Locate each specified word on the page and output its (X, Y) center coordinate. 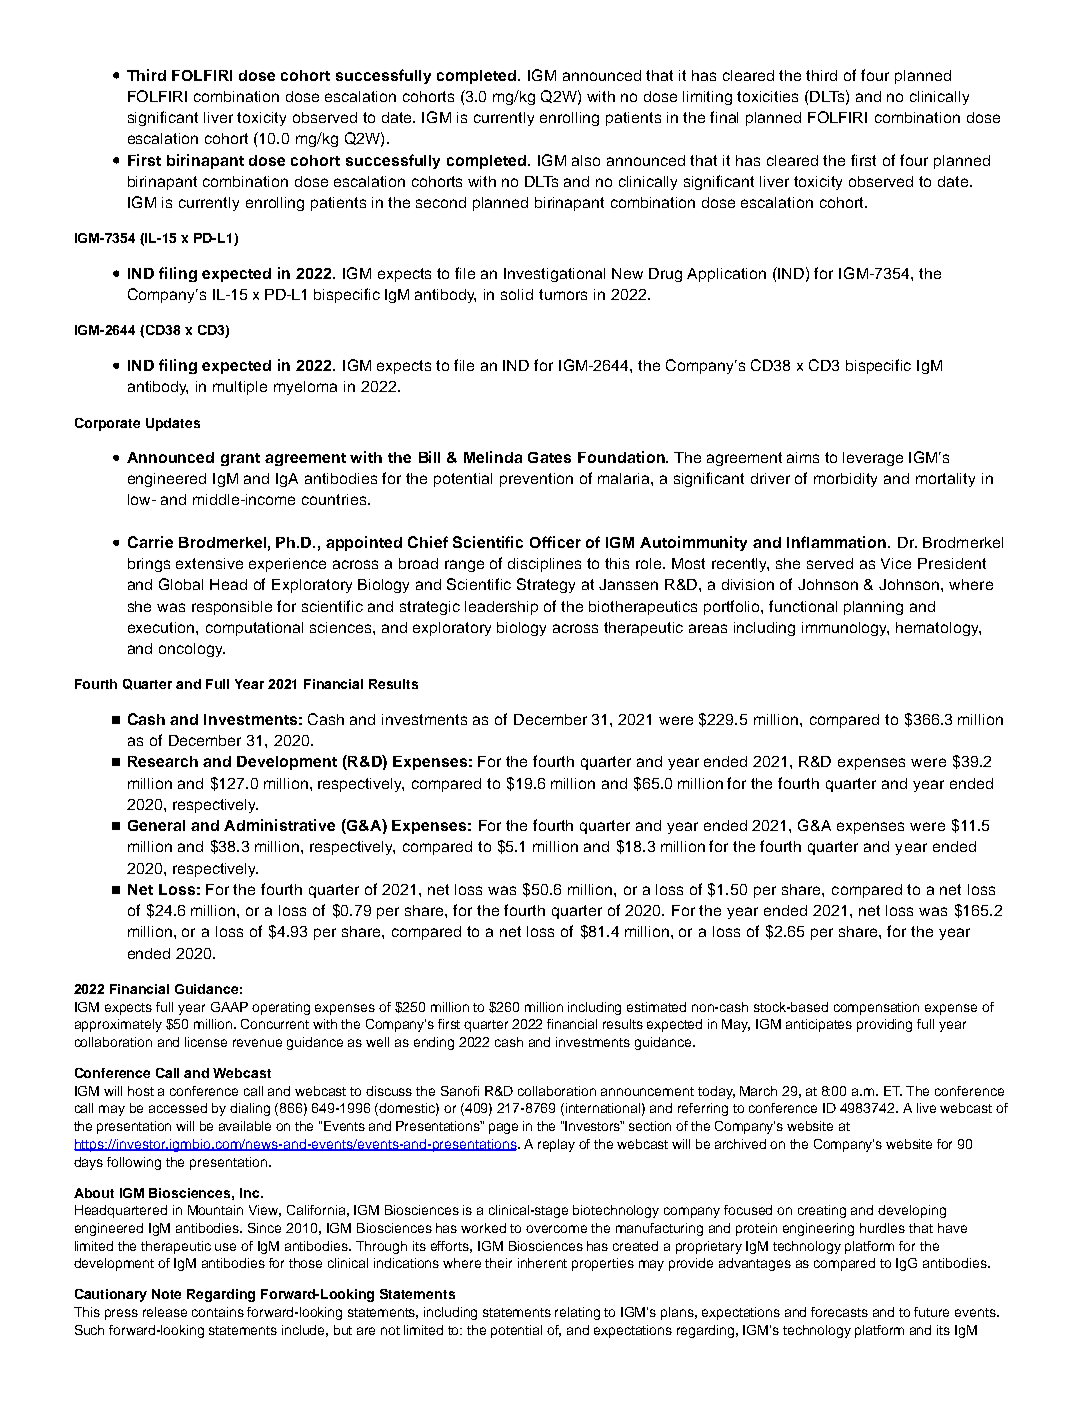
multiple (240, 388)
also (586, 160)
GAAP (229, 1007)
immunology (845, 629)
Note (166, 1294)
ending (434, 1043)
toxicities (767, 96)
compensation (876, 1008)
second (441, 202)
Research (163, 761)
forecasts (839, 1312)
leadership (501, 608)
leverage (873, 459)
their (498, 1263)
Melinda (493, 457)
